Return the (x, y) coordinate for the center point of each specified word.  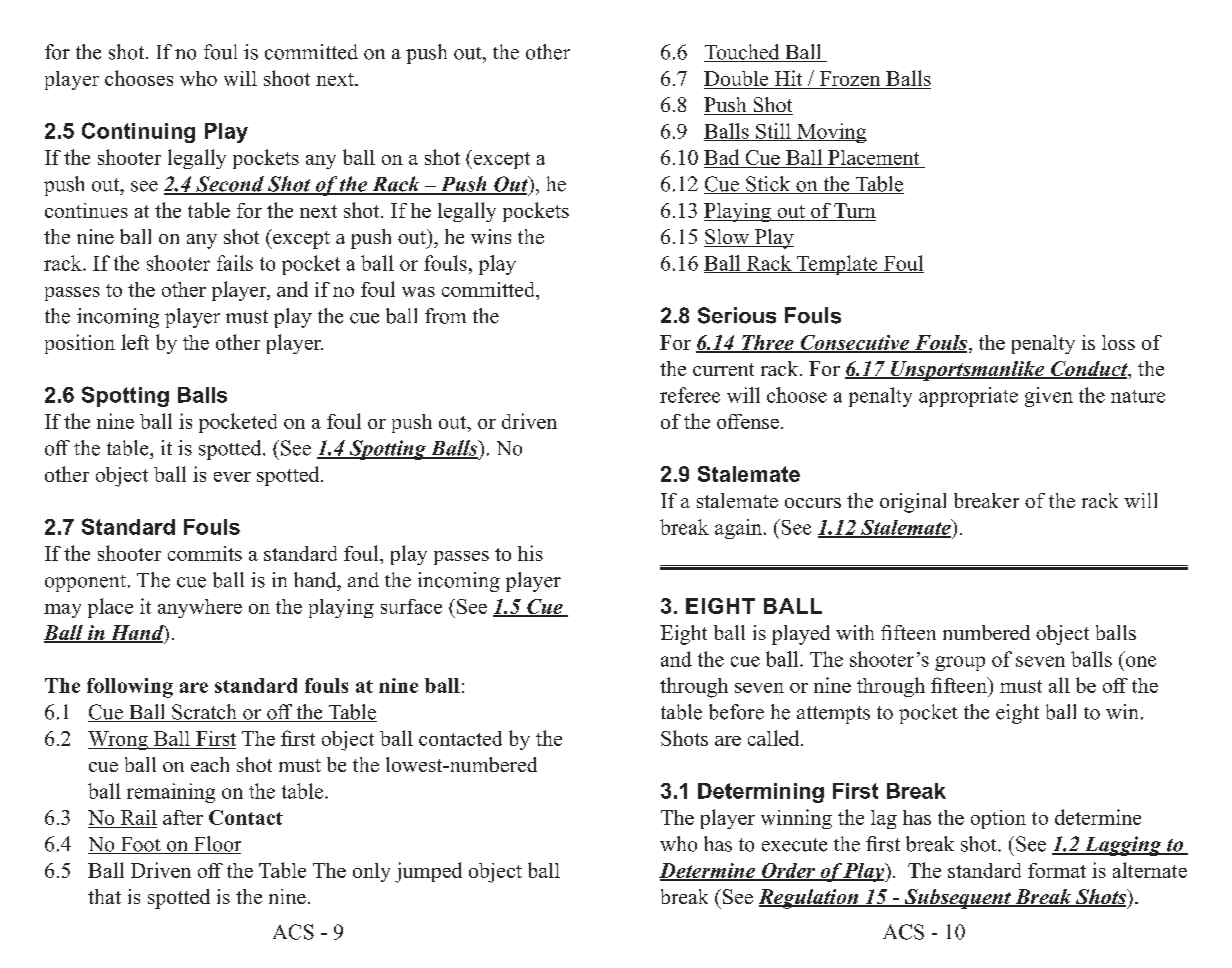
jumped (428, 872)
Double (736, 78)
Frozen (850, 78)
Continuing (138, 132)
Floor (216, 845)
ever (232, 477)
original (913, 503)
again (738, 529)
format (1057, 870)
